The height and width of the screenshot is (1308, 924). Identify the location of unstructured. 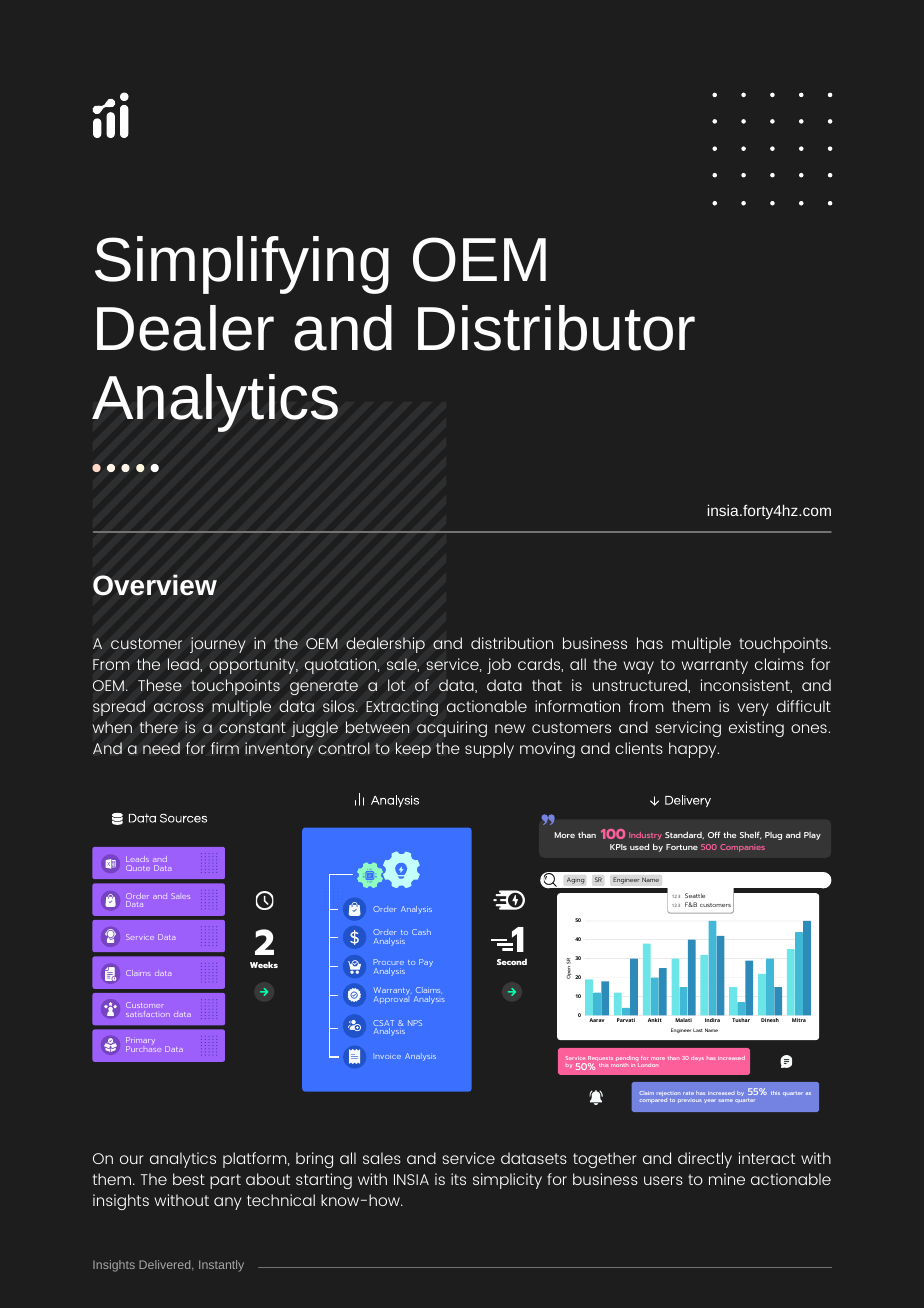
(641, 686).
